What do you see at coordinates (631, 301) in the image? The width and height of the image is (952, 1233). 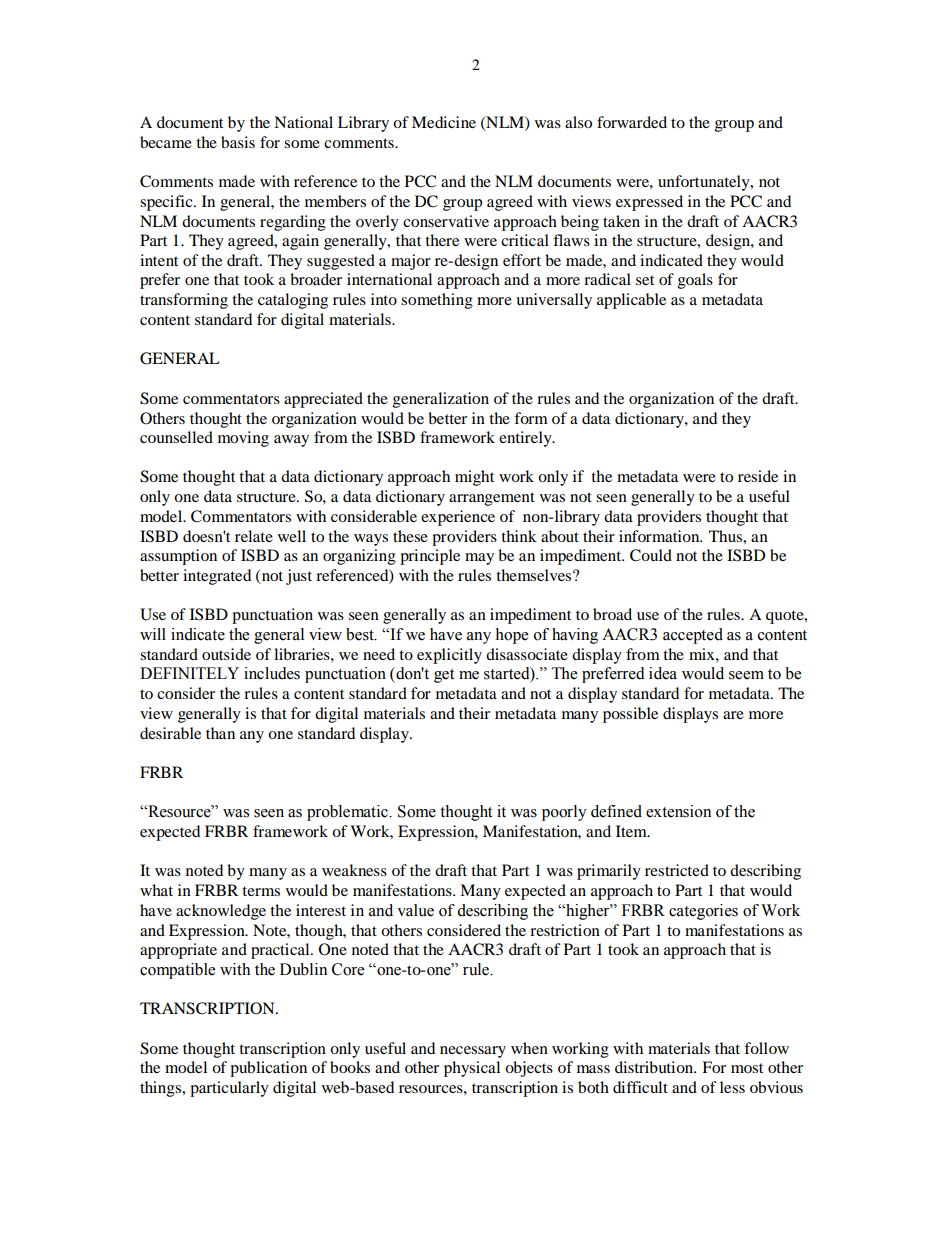 I see `applicable` at bounding box center [631, 301].
